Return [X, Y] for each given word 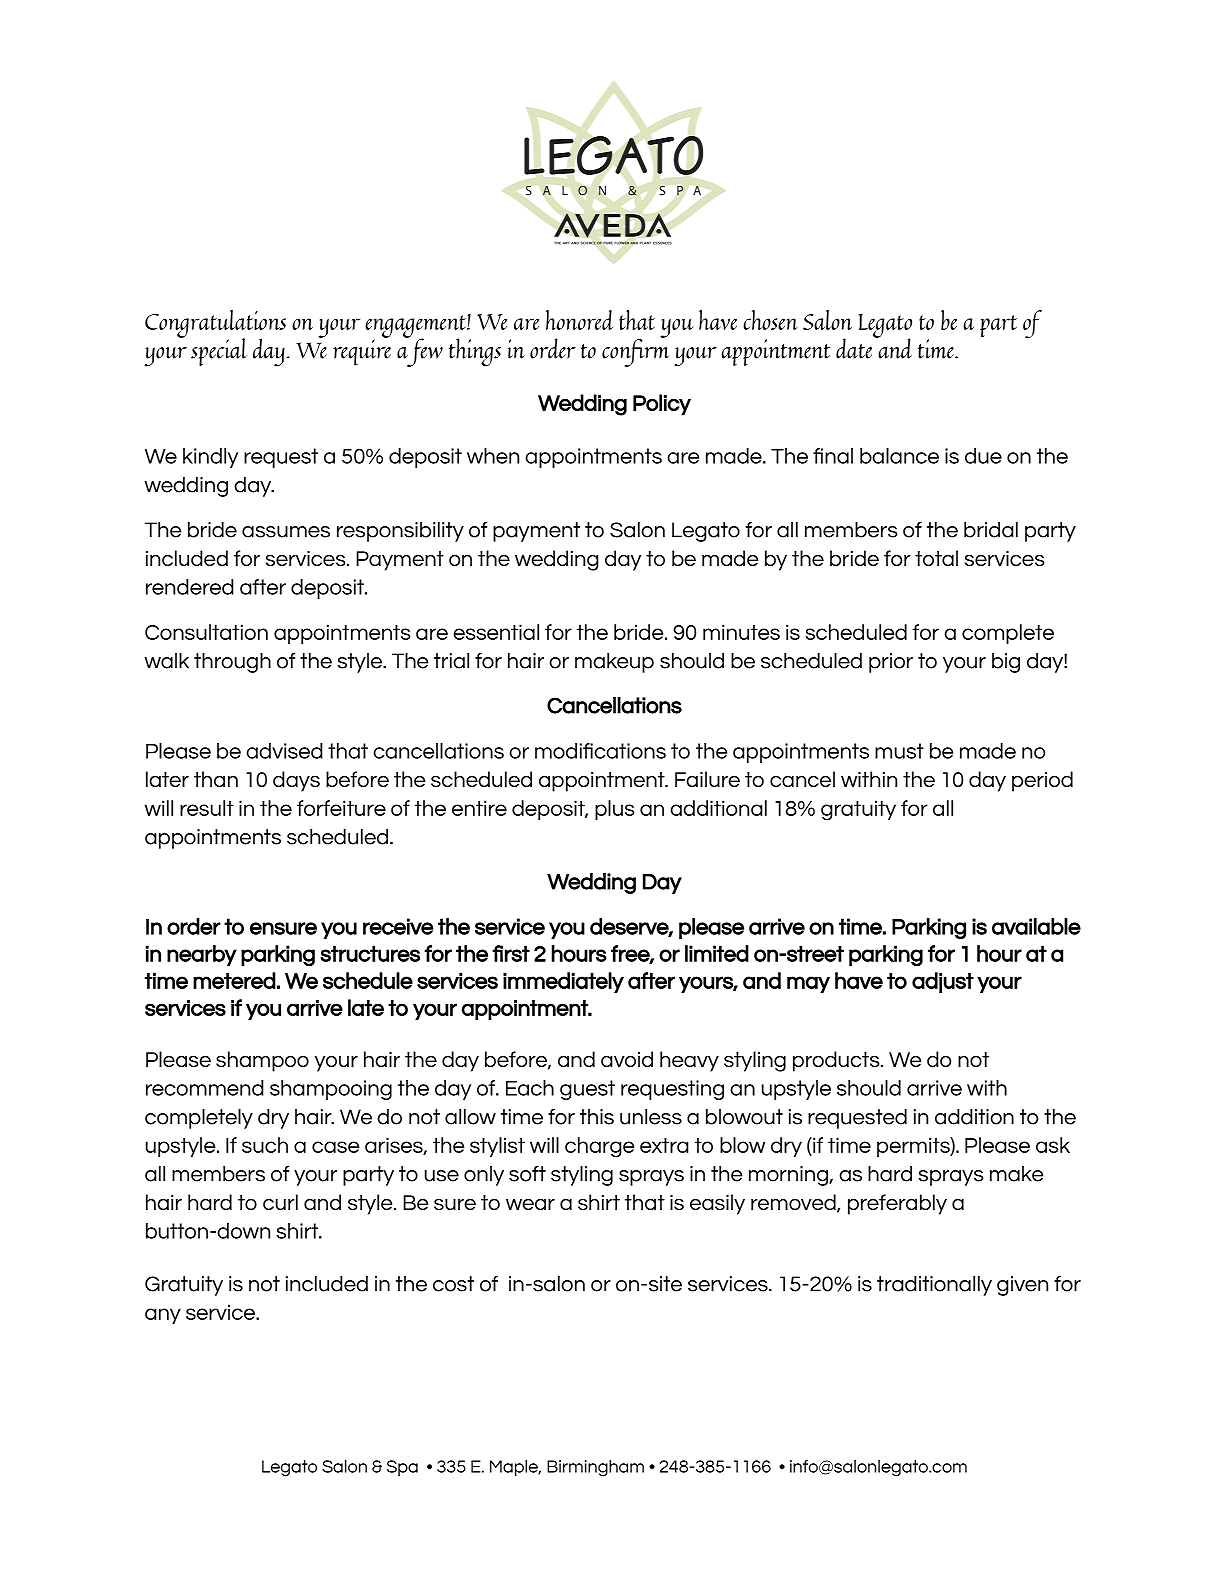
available [1036, 926]
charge [599, 1147]
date [855, 347]
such [265, 1145]
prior [891, 663]
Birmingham [595, 1468]
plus [614, 810]
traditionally [934, 1286]
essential [496, 632]
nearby [202, 955]
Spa [402, 1468]
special [219, 352]
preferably [897, 1204]
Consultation [206, 632]
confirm [635, 351]
